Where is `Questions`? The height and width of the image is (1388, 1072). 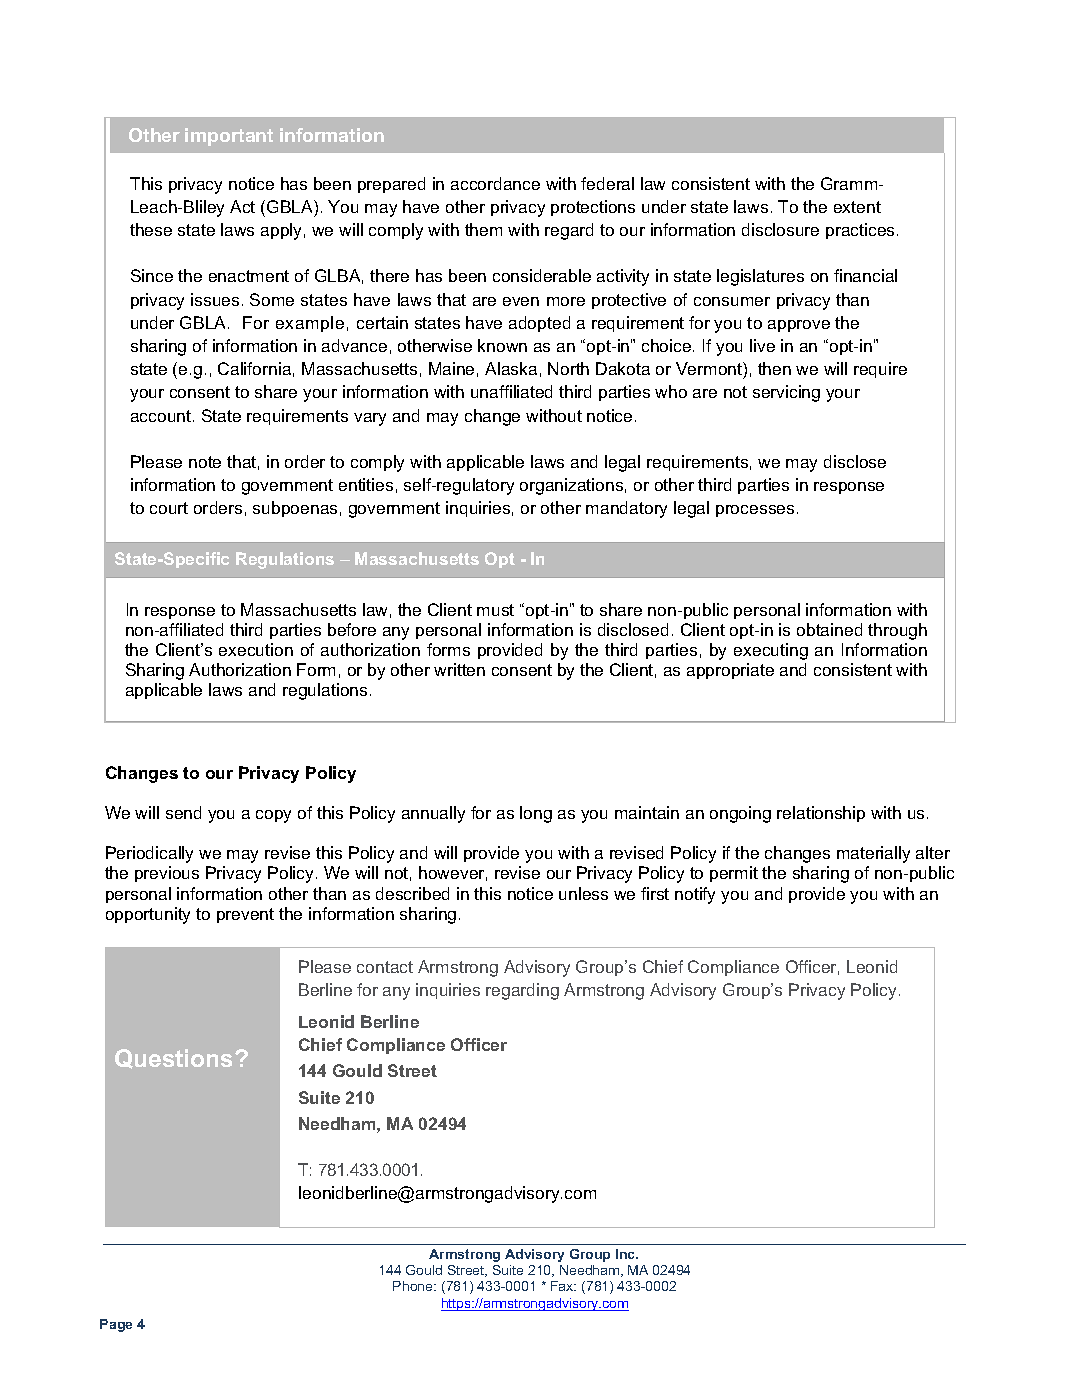
Questions is located at coordinates (175, 1059).
